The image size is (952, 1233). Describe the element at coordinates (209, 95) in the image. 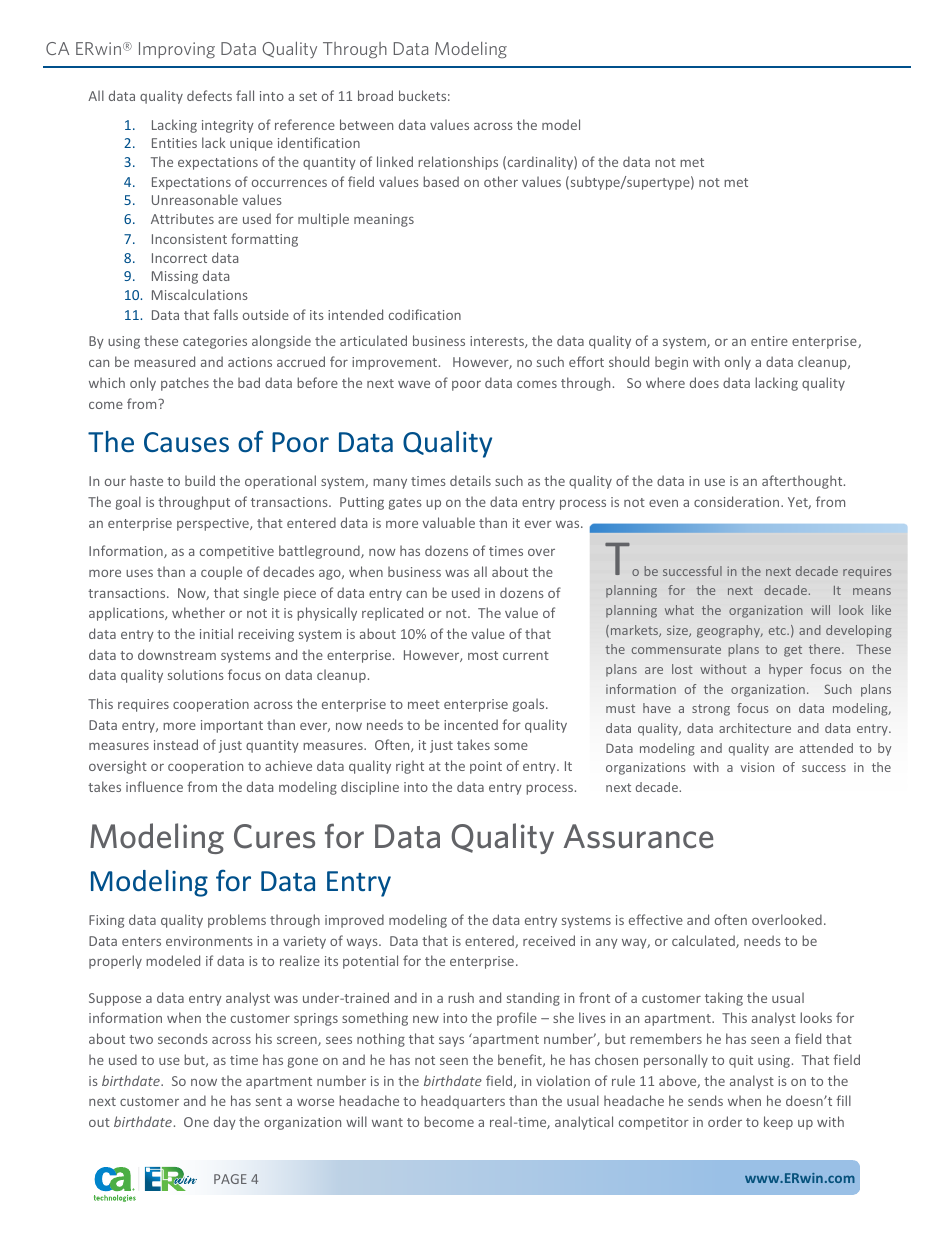

I see `defects` at that location.
